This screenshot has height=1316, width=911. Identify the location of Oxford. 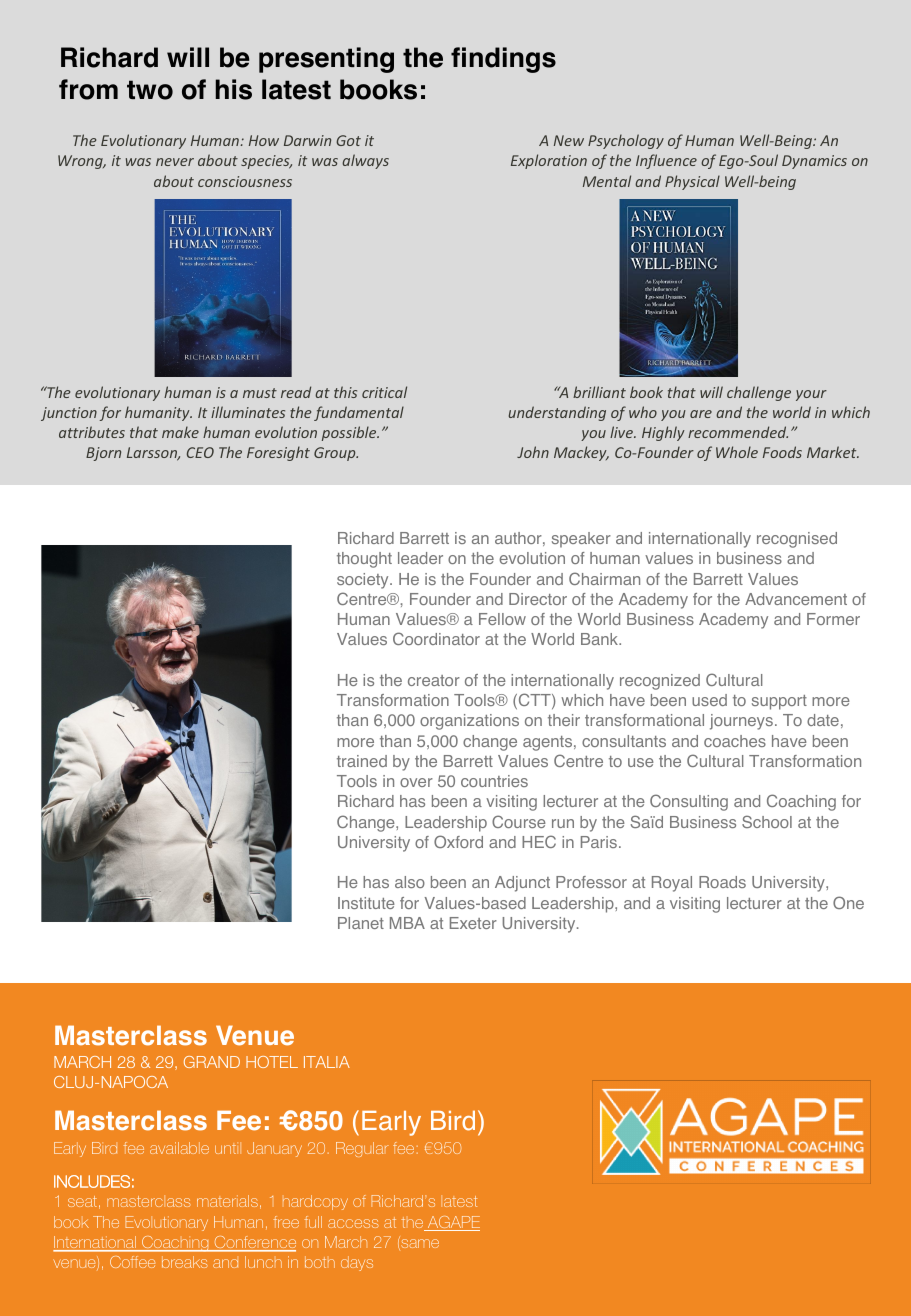
(458, 841).
